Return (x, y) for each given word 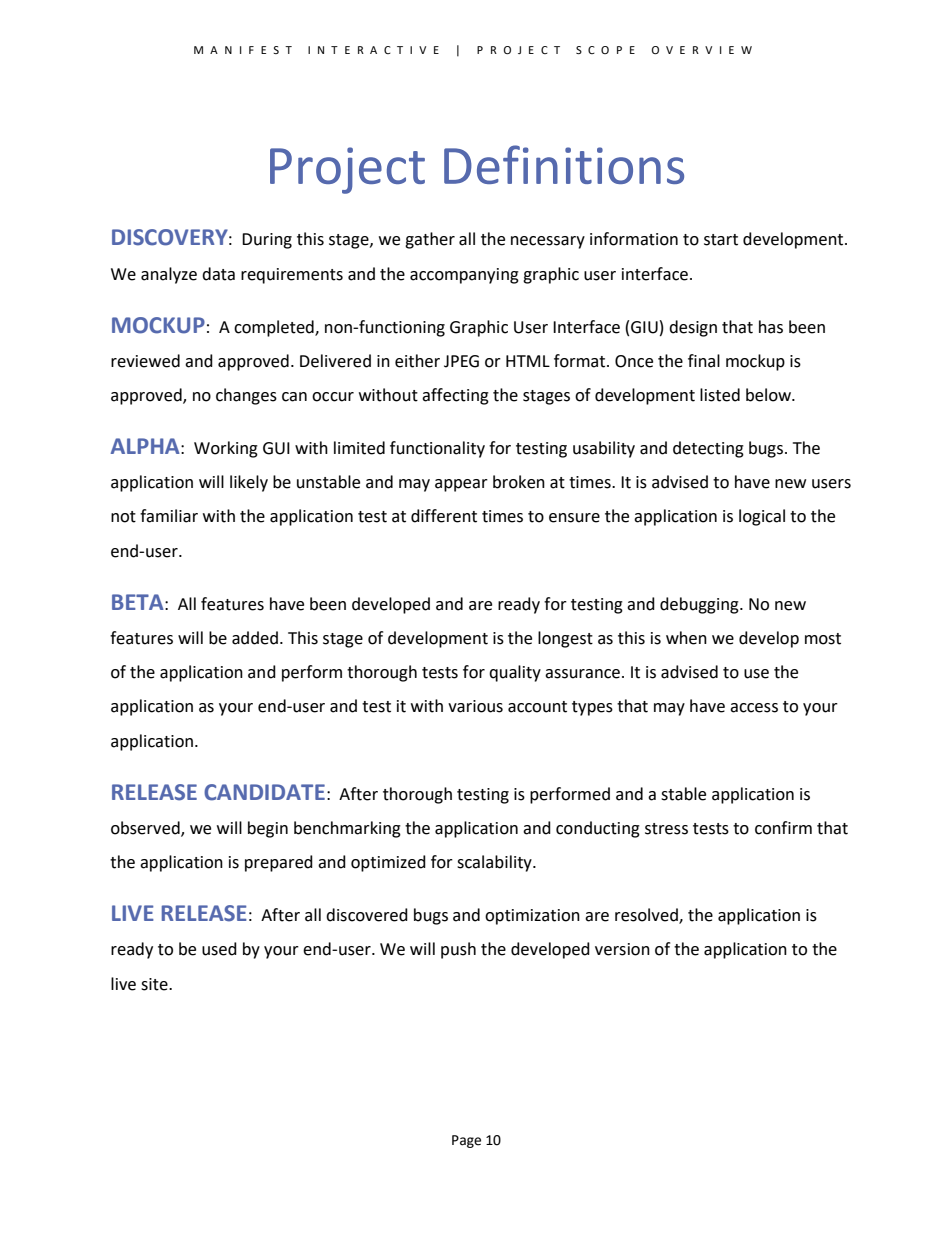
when (686, 638)
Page (466, 1141)
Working (226, 449)
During (267, 241)
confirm (783, 828)
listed (720, 395)
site (155, 984)
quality (515, 673)
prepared (279, 863)
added (255, 638)
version (622, 949)
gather (430, 240)
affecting (455, 396)
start (721, 240)
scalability (495, 863)
